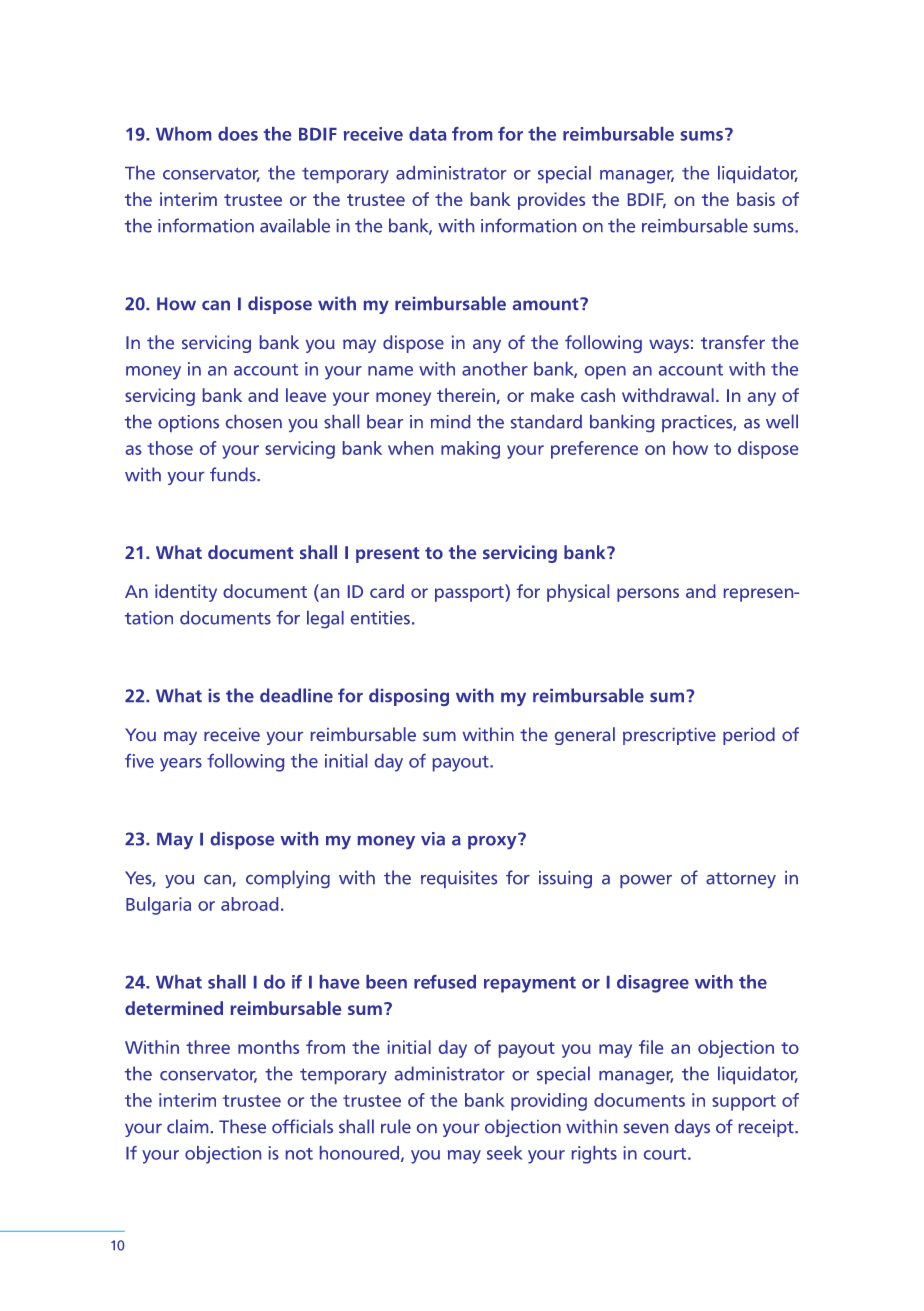  Describe the element at coordinates (242, 1126) in the image. I see `These` at that location.
